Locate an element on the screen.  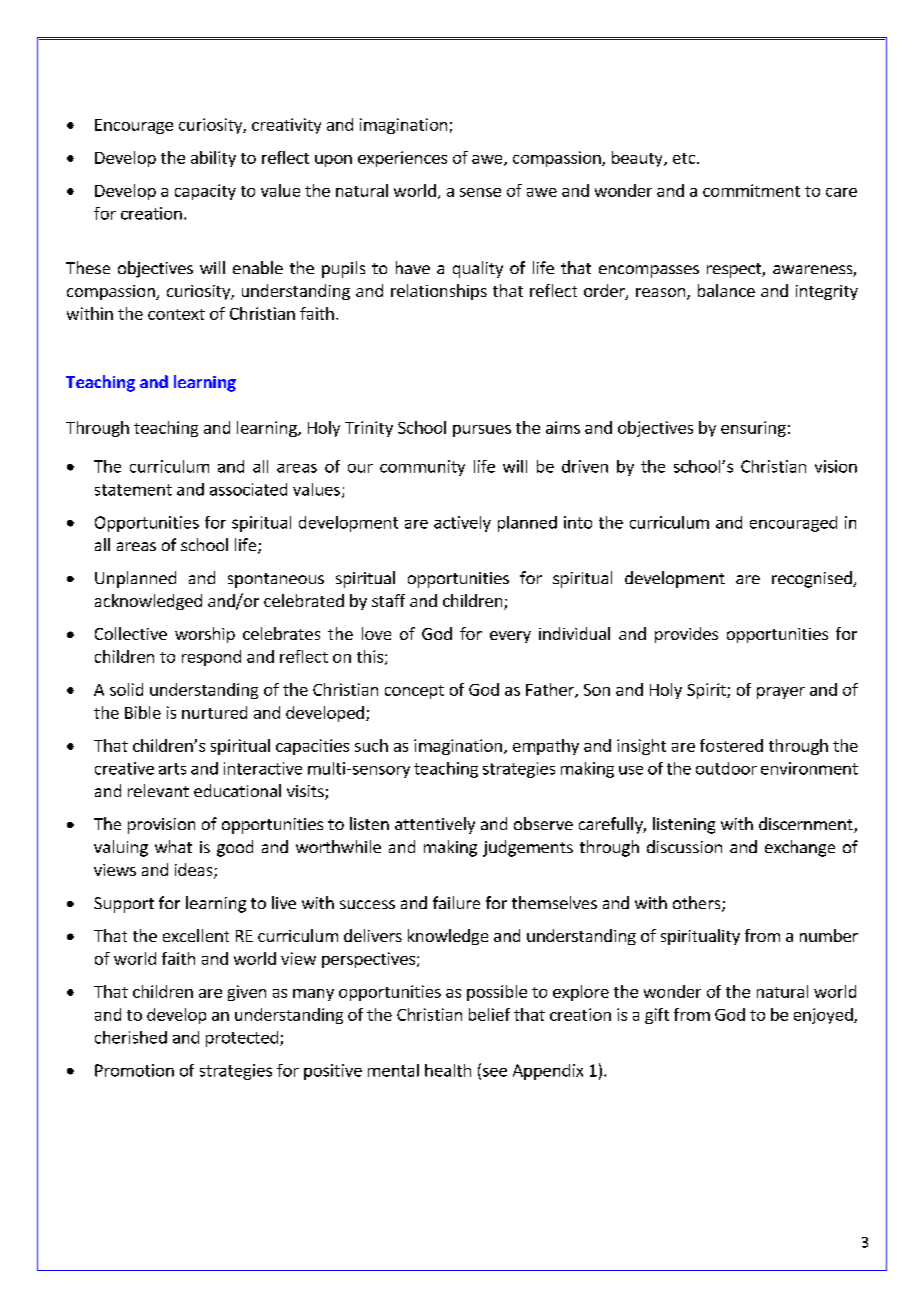
cherished is located at coordinates (131, 1037).
